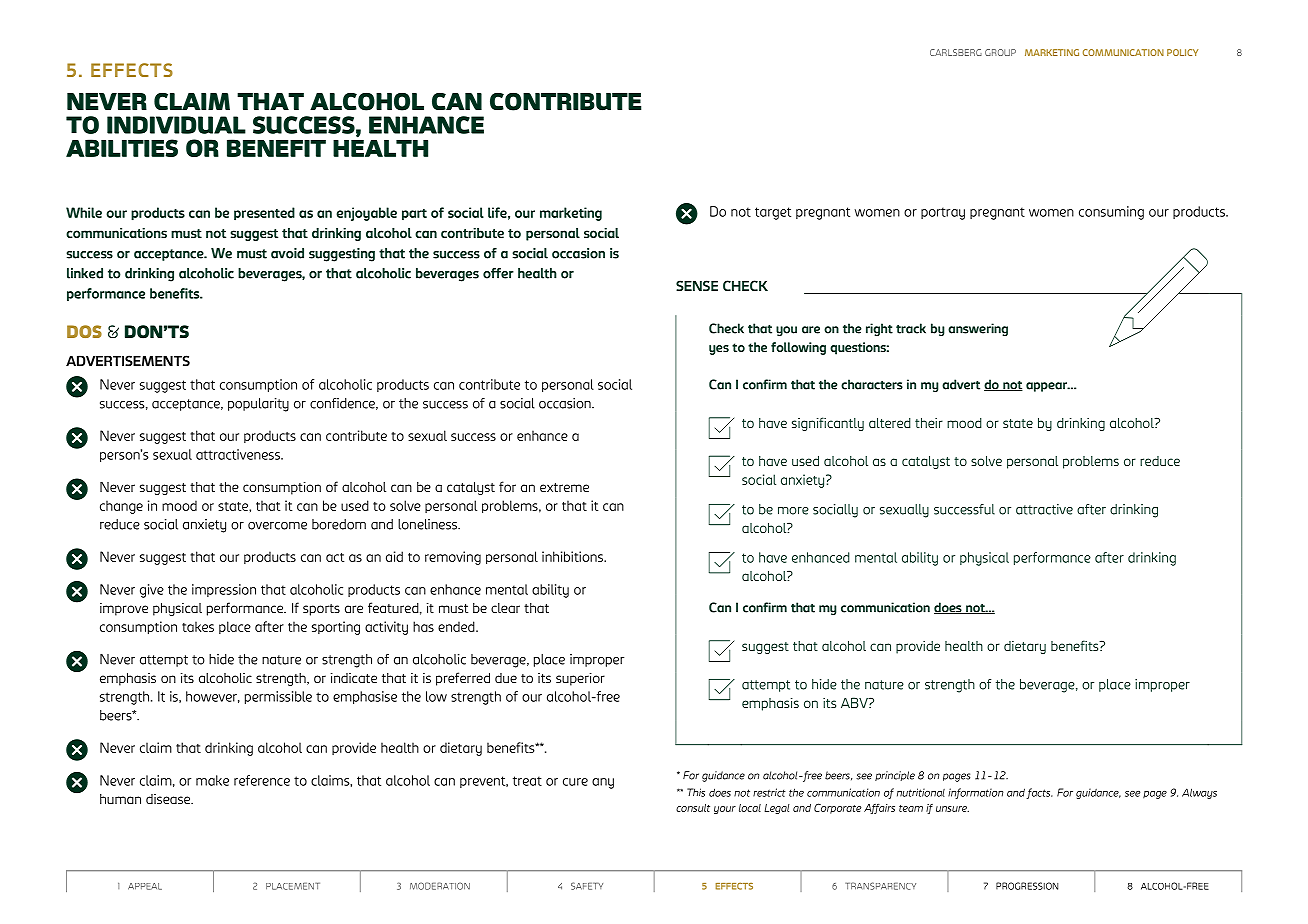 Image resolution: width=1308 pixels, height=924 pixels. I want to click on SAFETY, so click(587, 886).
